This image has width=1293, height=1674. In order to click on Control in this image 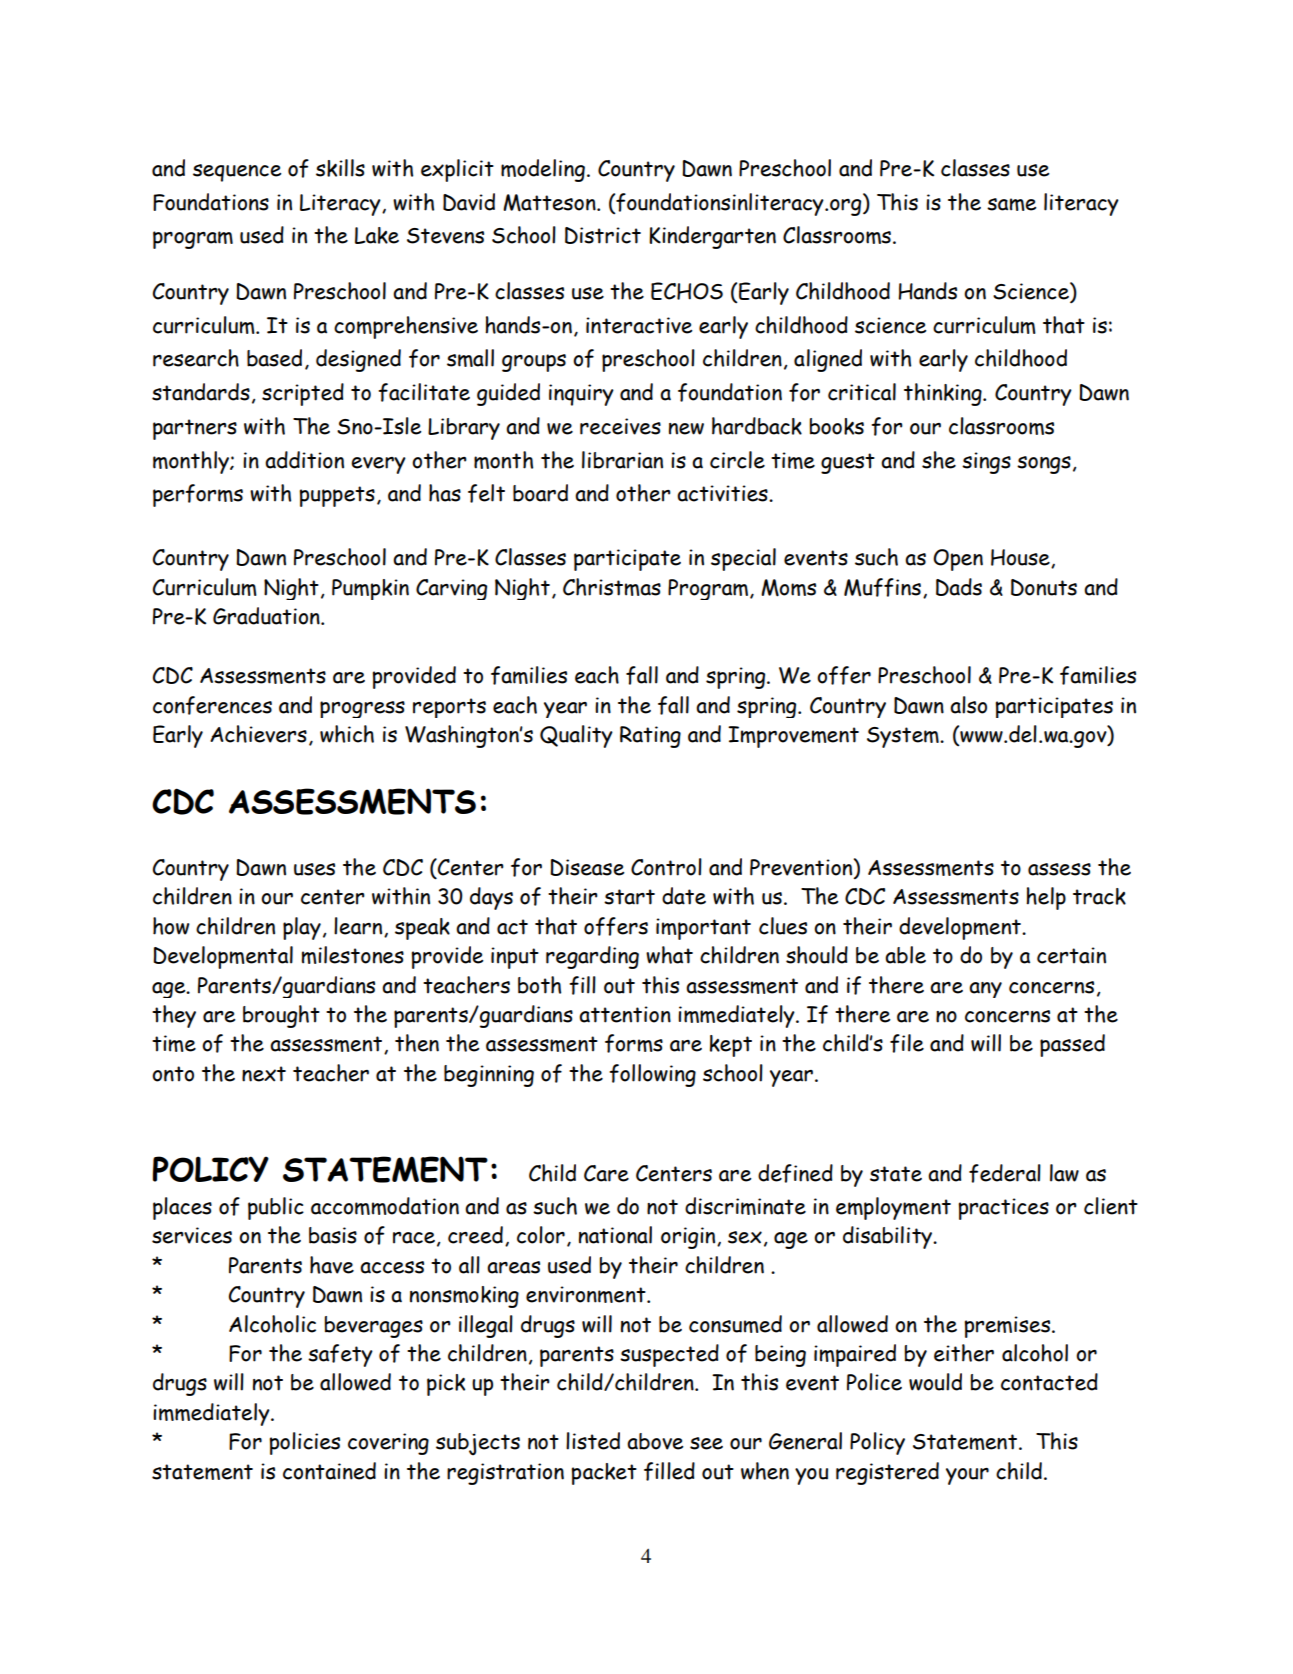, I will do `click(666, 867)`.
